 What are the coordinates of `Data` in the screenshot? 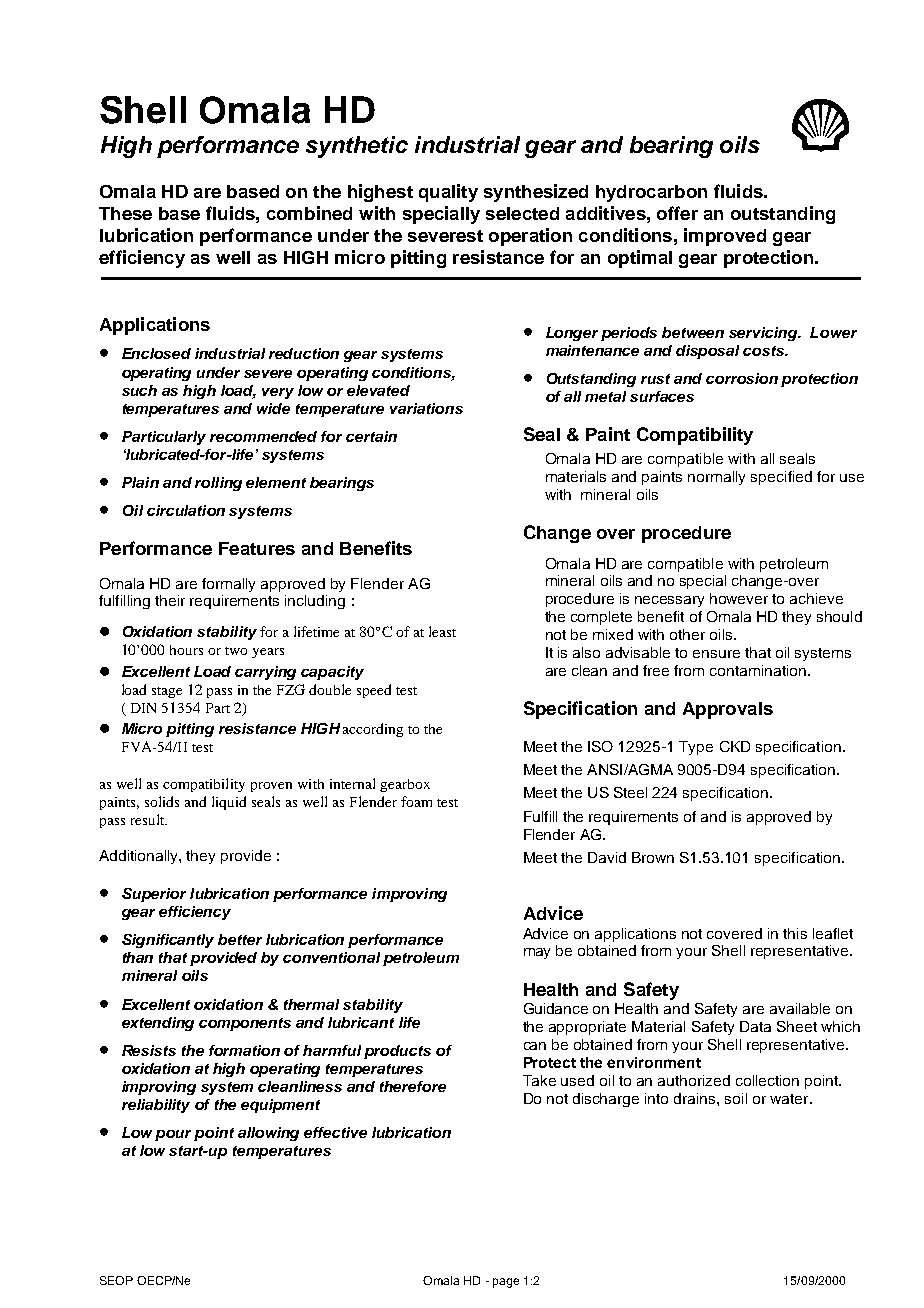 It's located at (755, 1026).
